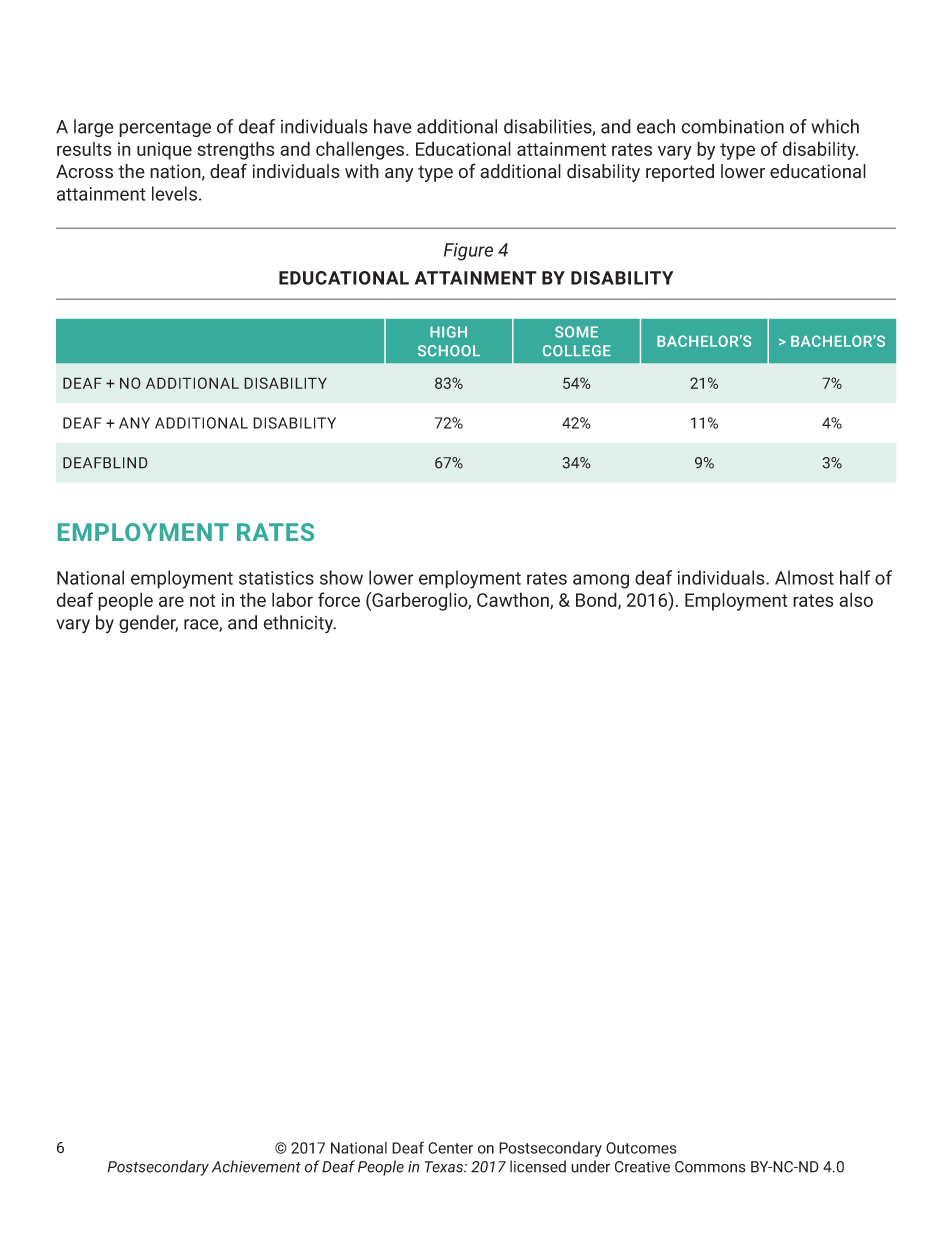 This document has height=1233, width=952. What do you see at coordinates (804, 577) in the document?
I see `Almost` at bounding box center [804, 577].
